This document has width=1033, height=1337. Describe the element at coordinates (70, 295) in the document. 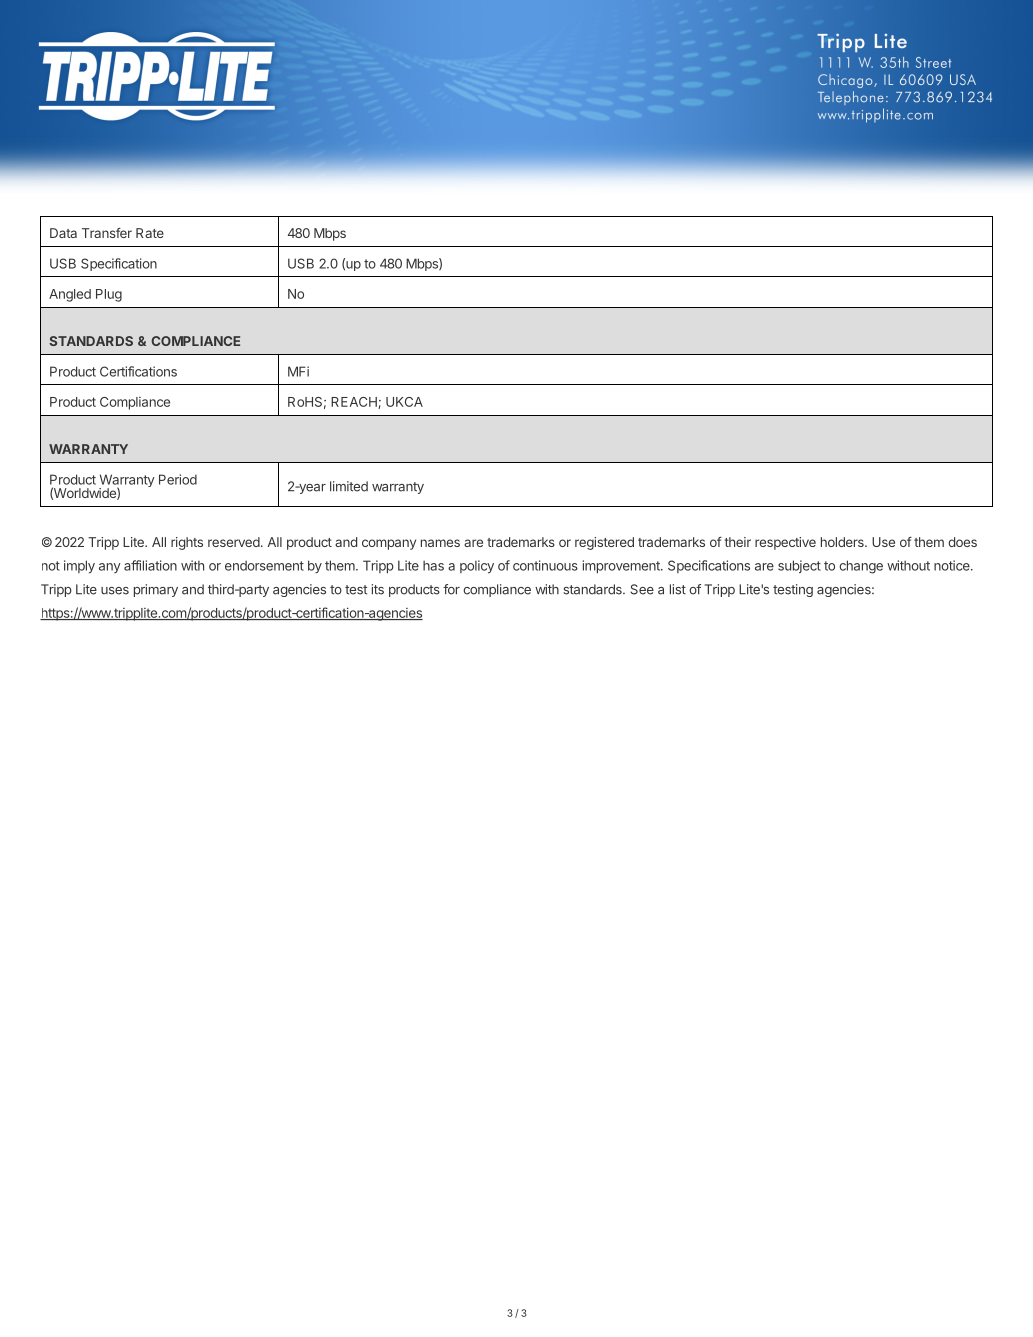

I see `Angled` at that location.
